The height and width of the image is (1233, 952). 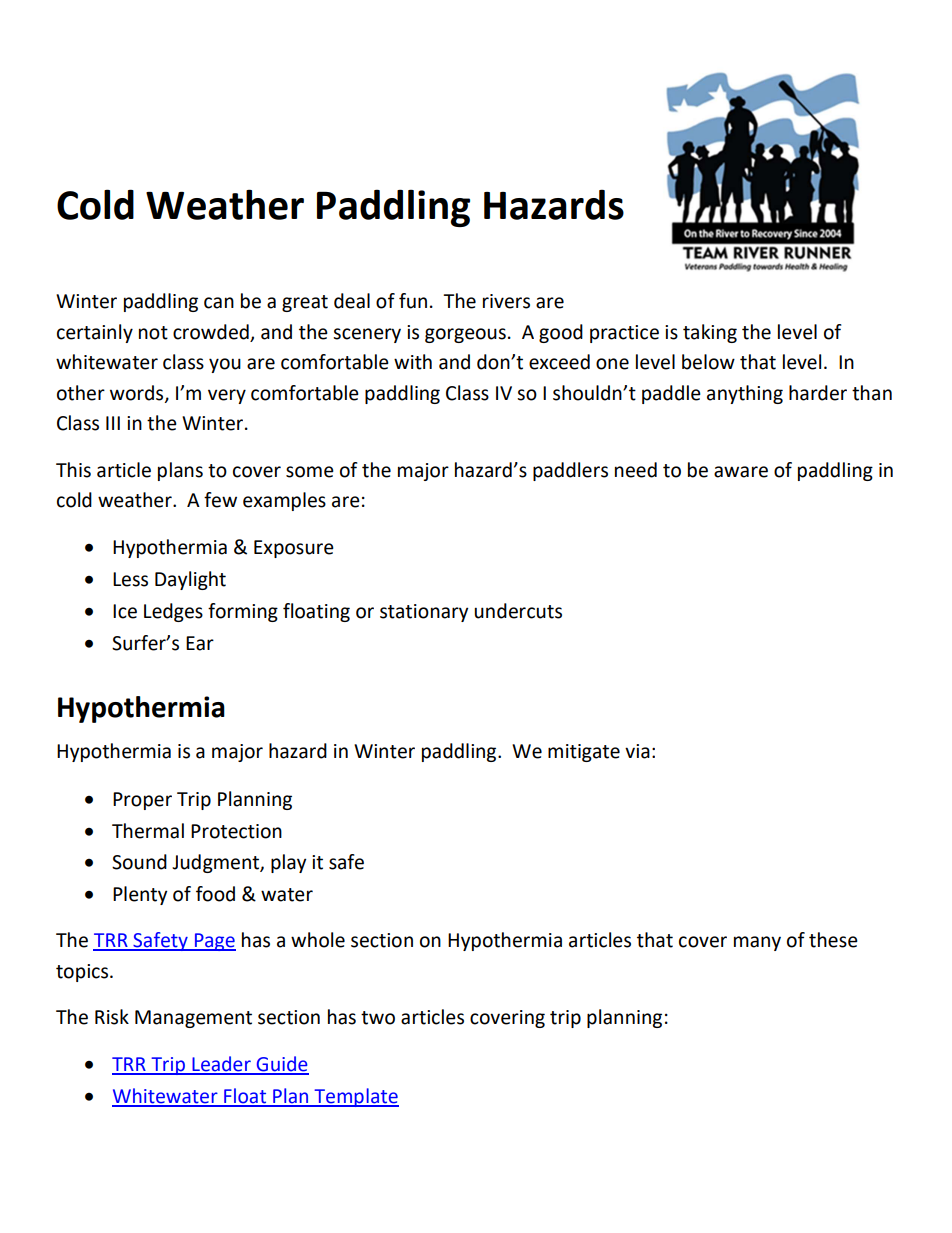 I want to click on taking, so click(x=710, y=333).
